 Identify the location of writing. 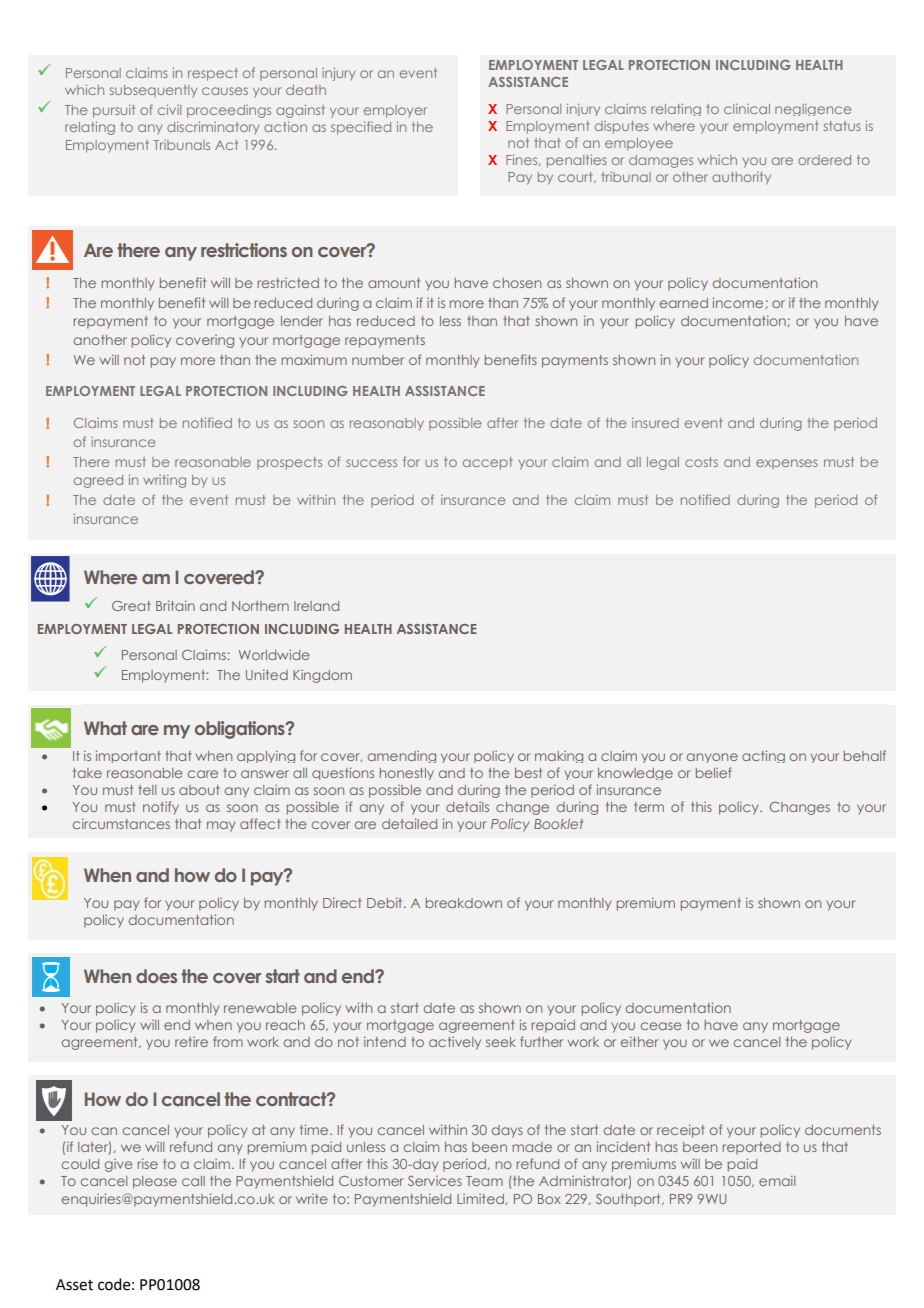
(164, 481).
